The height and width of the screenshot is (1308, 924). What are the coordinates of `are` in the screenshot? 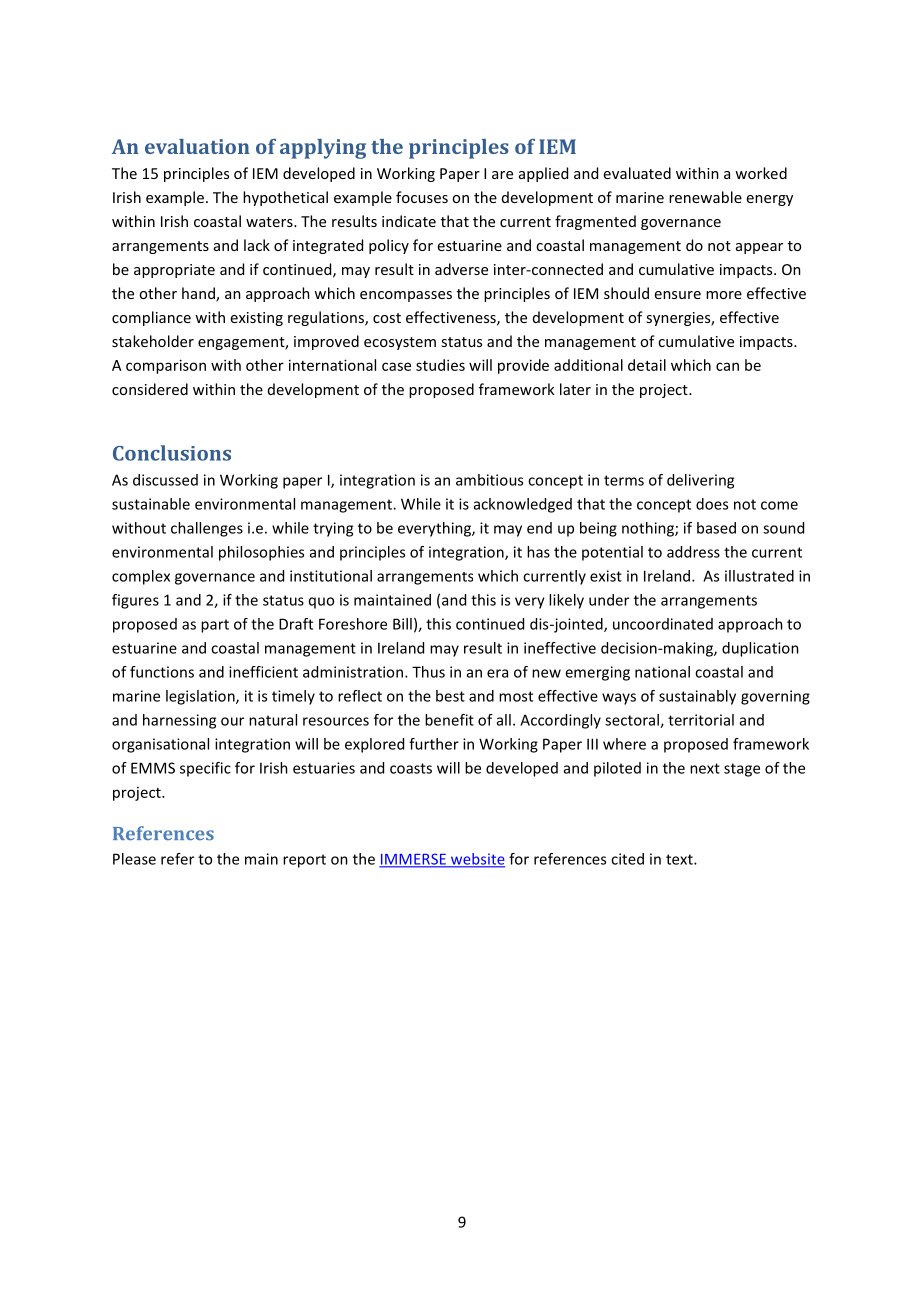 It's located at (502, 175).
